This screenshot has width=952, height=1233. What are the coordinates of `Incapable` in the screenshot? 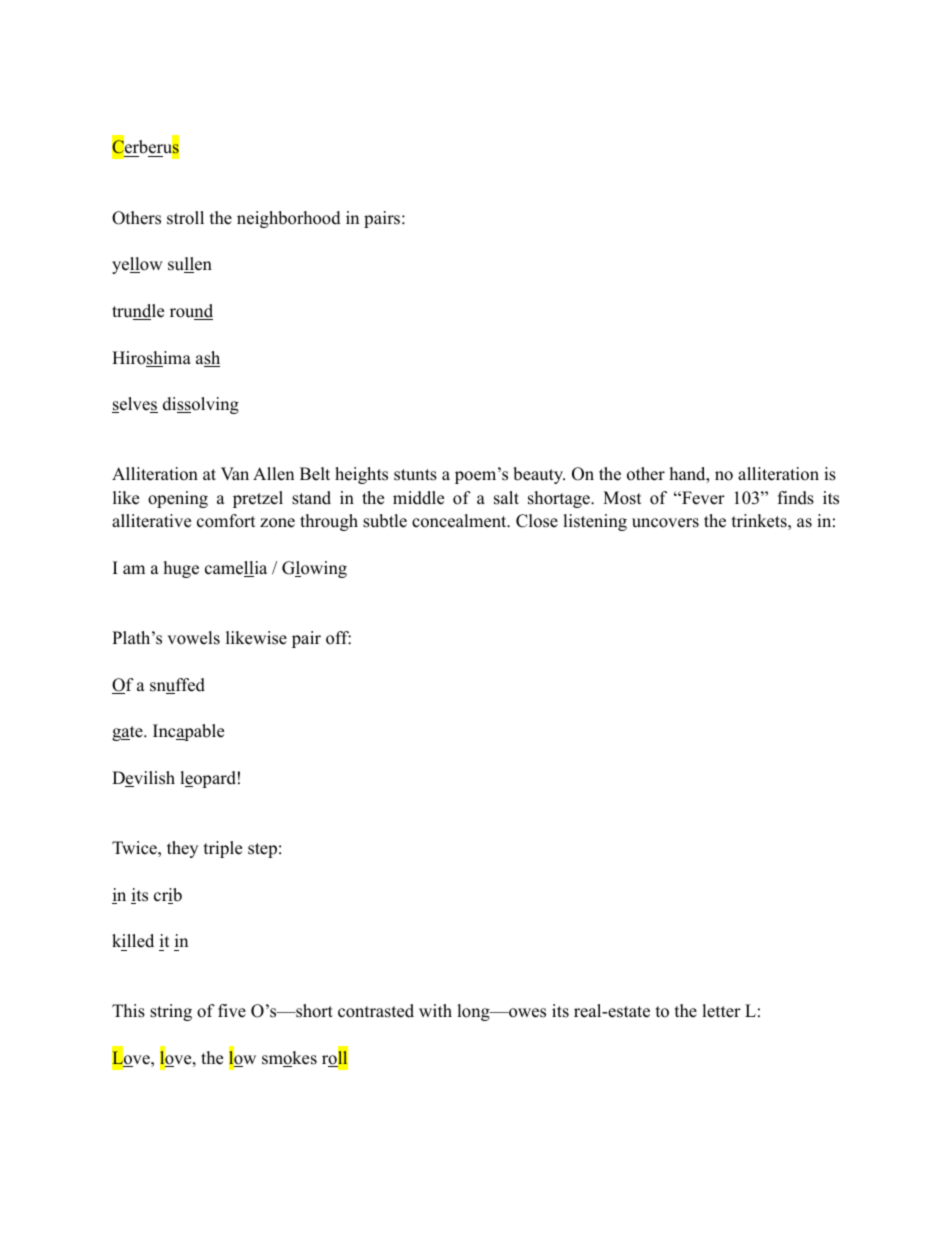 It's located at (188, 732).
